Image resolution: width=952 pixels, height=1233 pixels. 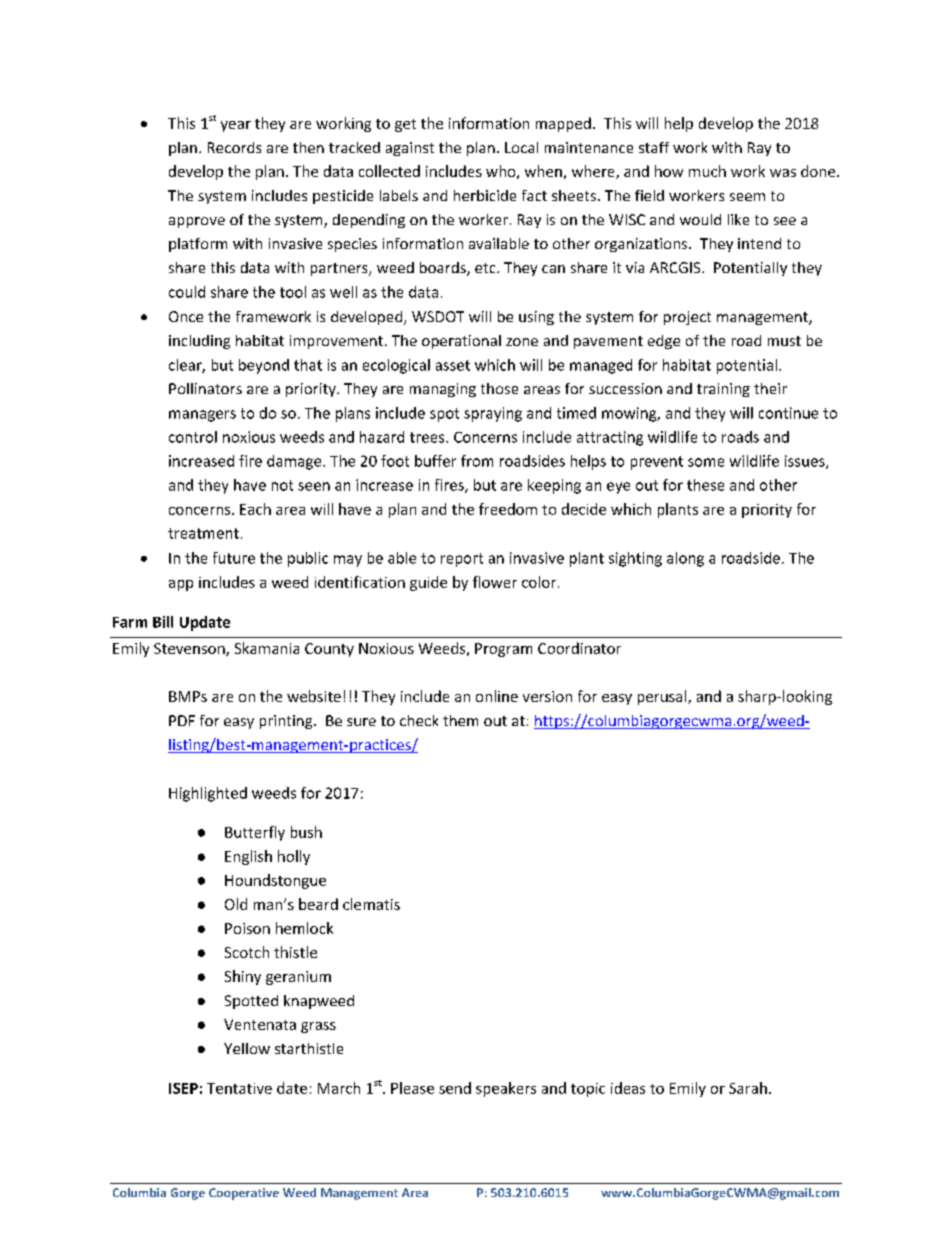 I want to click on Local, so click(x=521, y=147).
